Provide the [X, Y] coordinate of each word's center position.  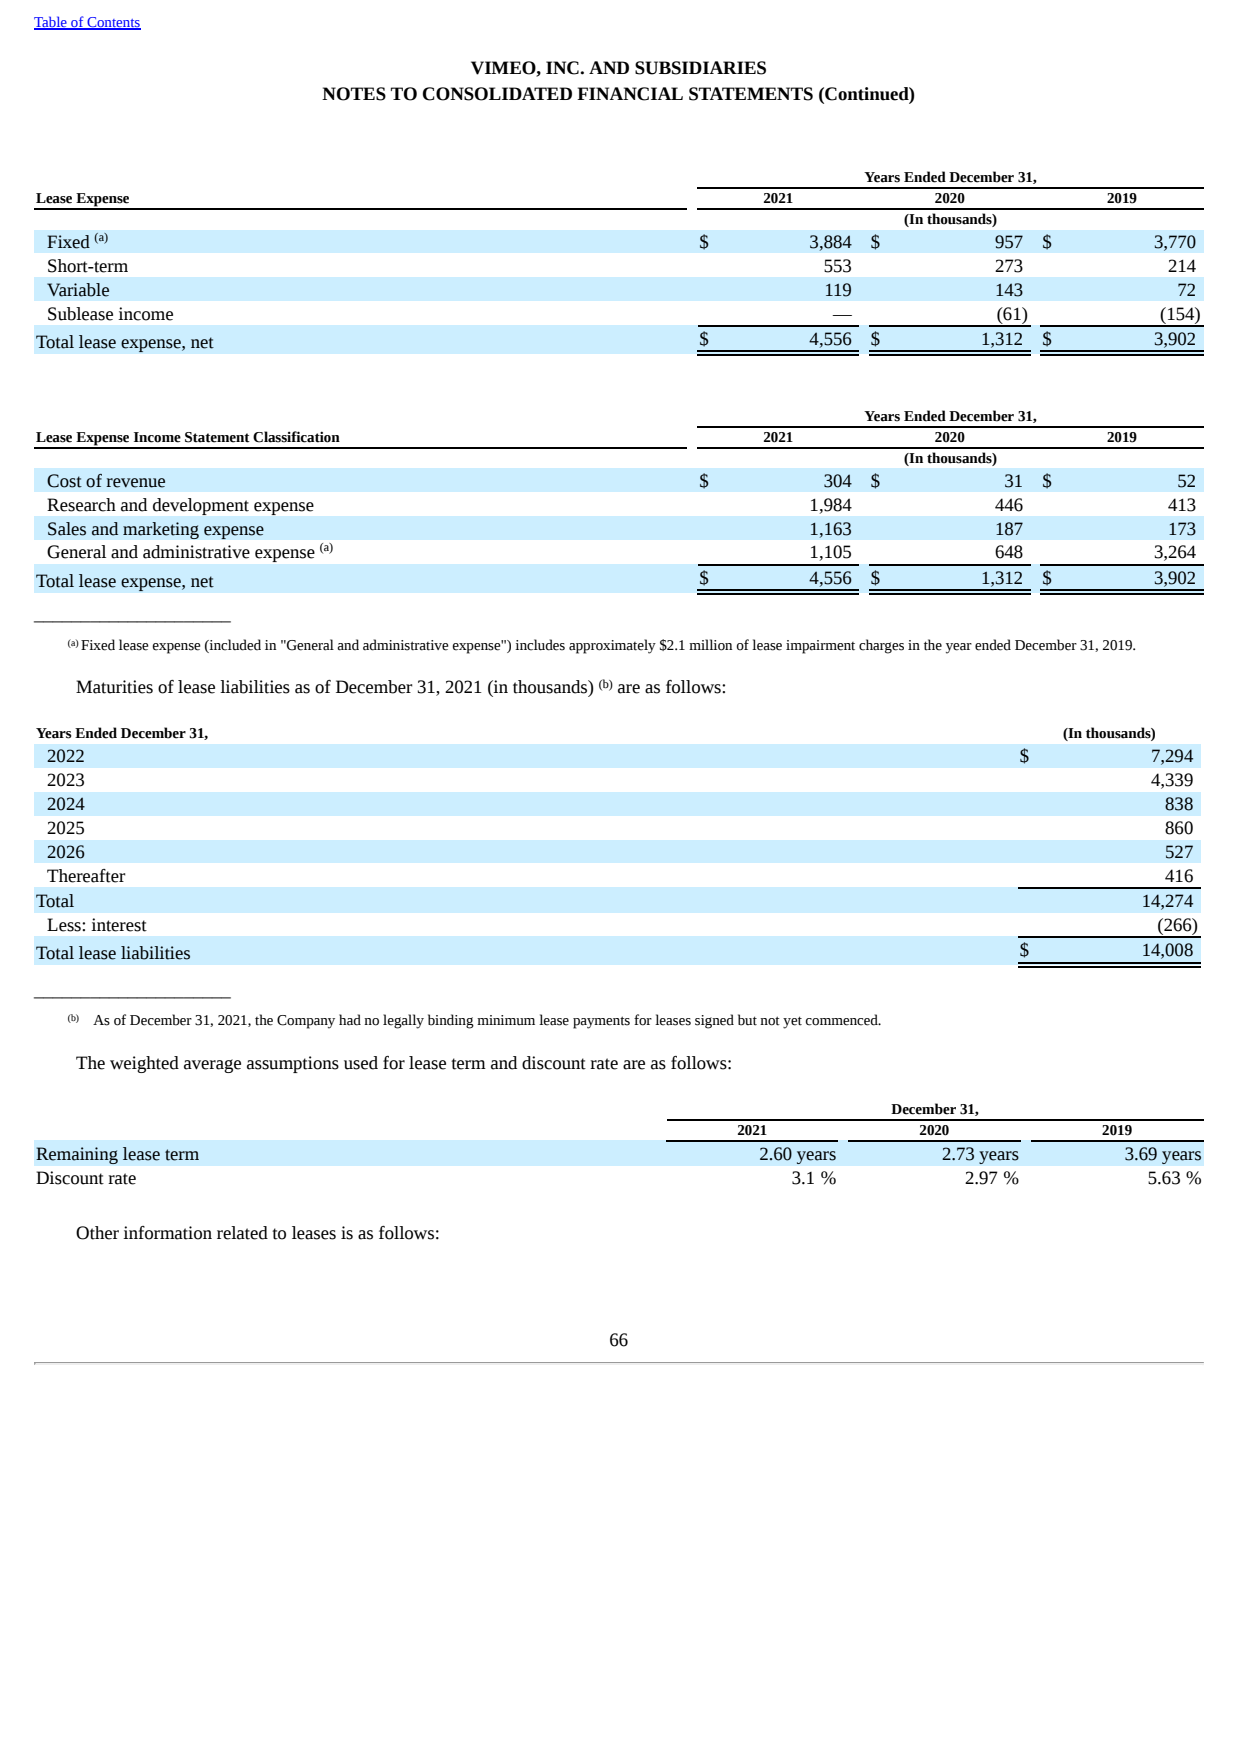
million [710, 645]
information [167, 1233]
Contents [113, 23]
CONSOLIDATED [497, 94]
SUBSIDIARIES [700, 68]
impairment [820, 647]
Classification [296, 437]
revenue [135, 483]
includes [540, 645]
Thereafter [86, 876]
